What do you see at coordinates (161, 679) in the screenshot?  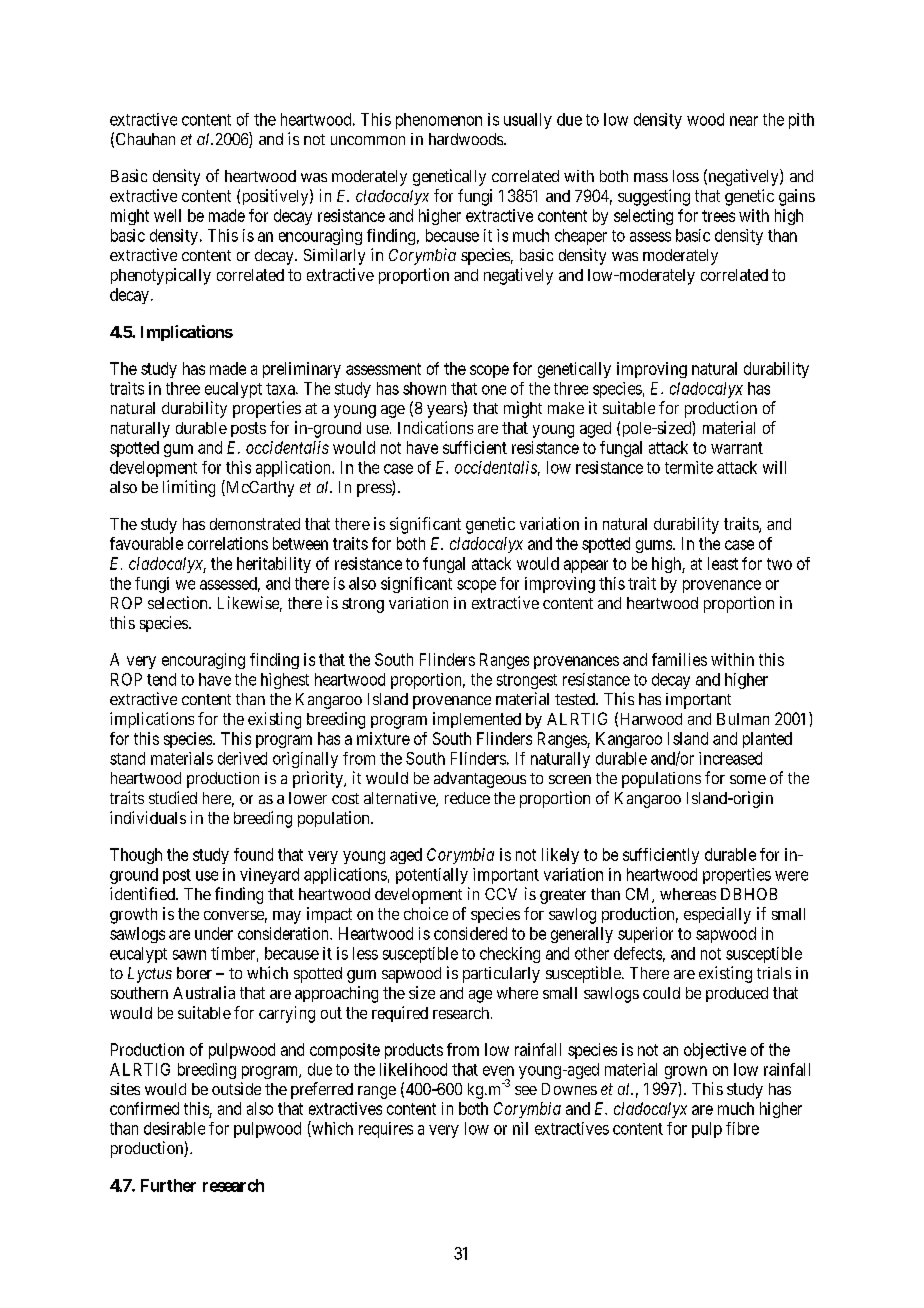 I see `tend` at bounding box center [161, 679].
